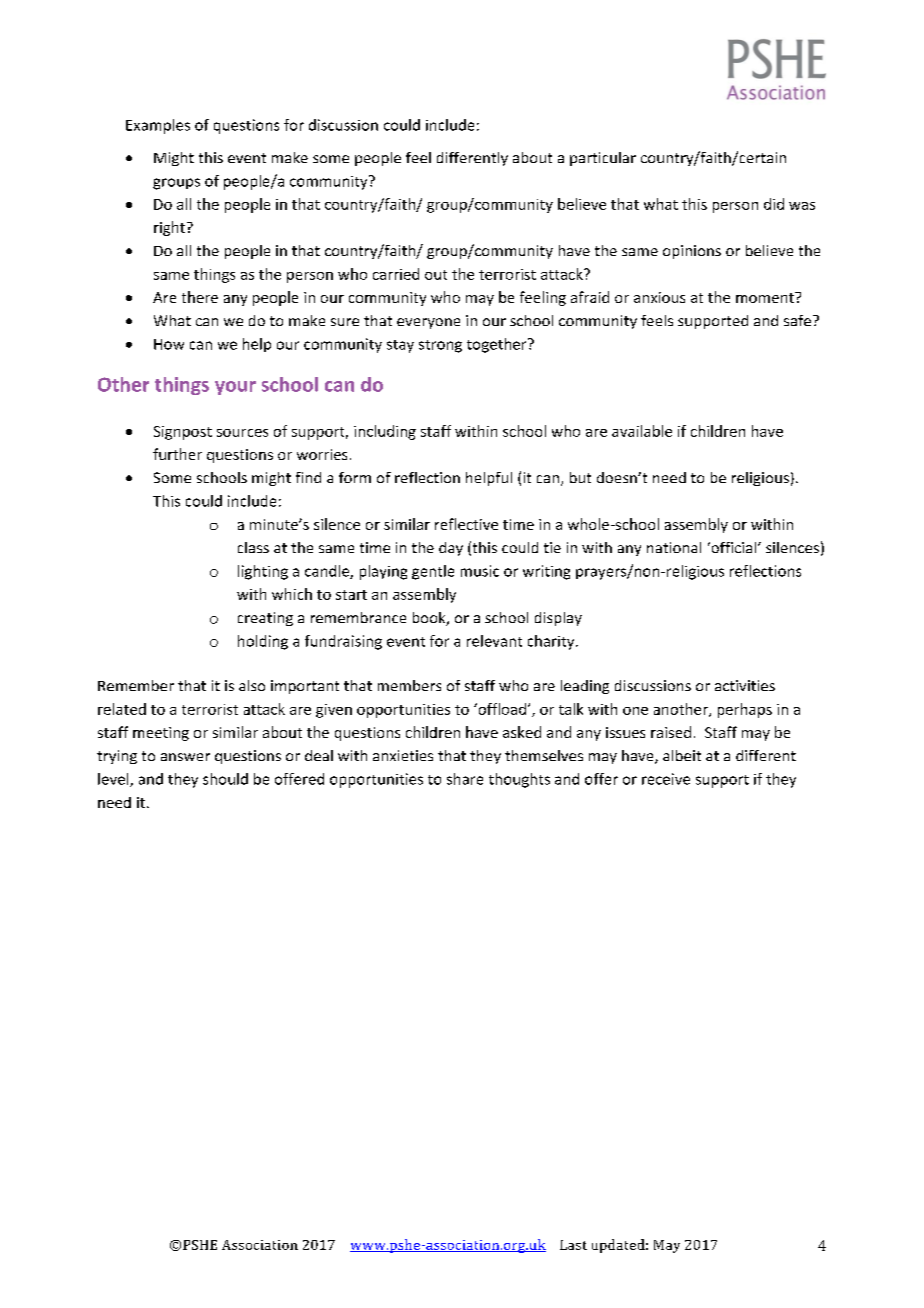  What do you see at coordinates (745, 685) in the screenshot?
I see `activities` at bounding box center [745, 685].
